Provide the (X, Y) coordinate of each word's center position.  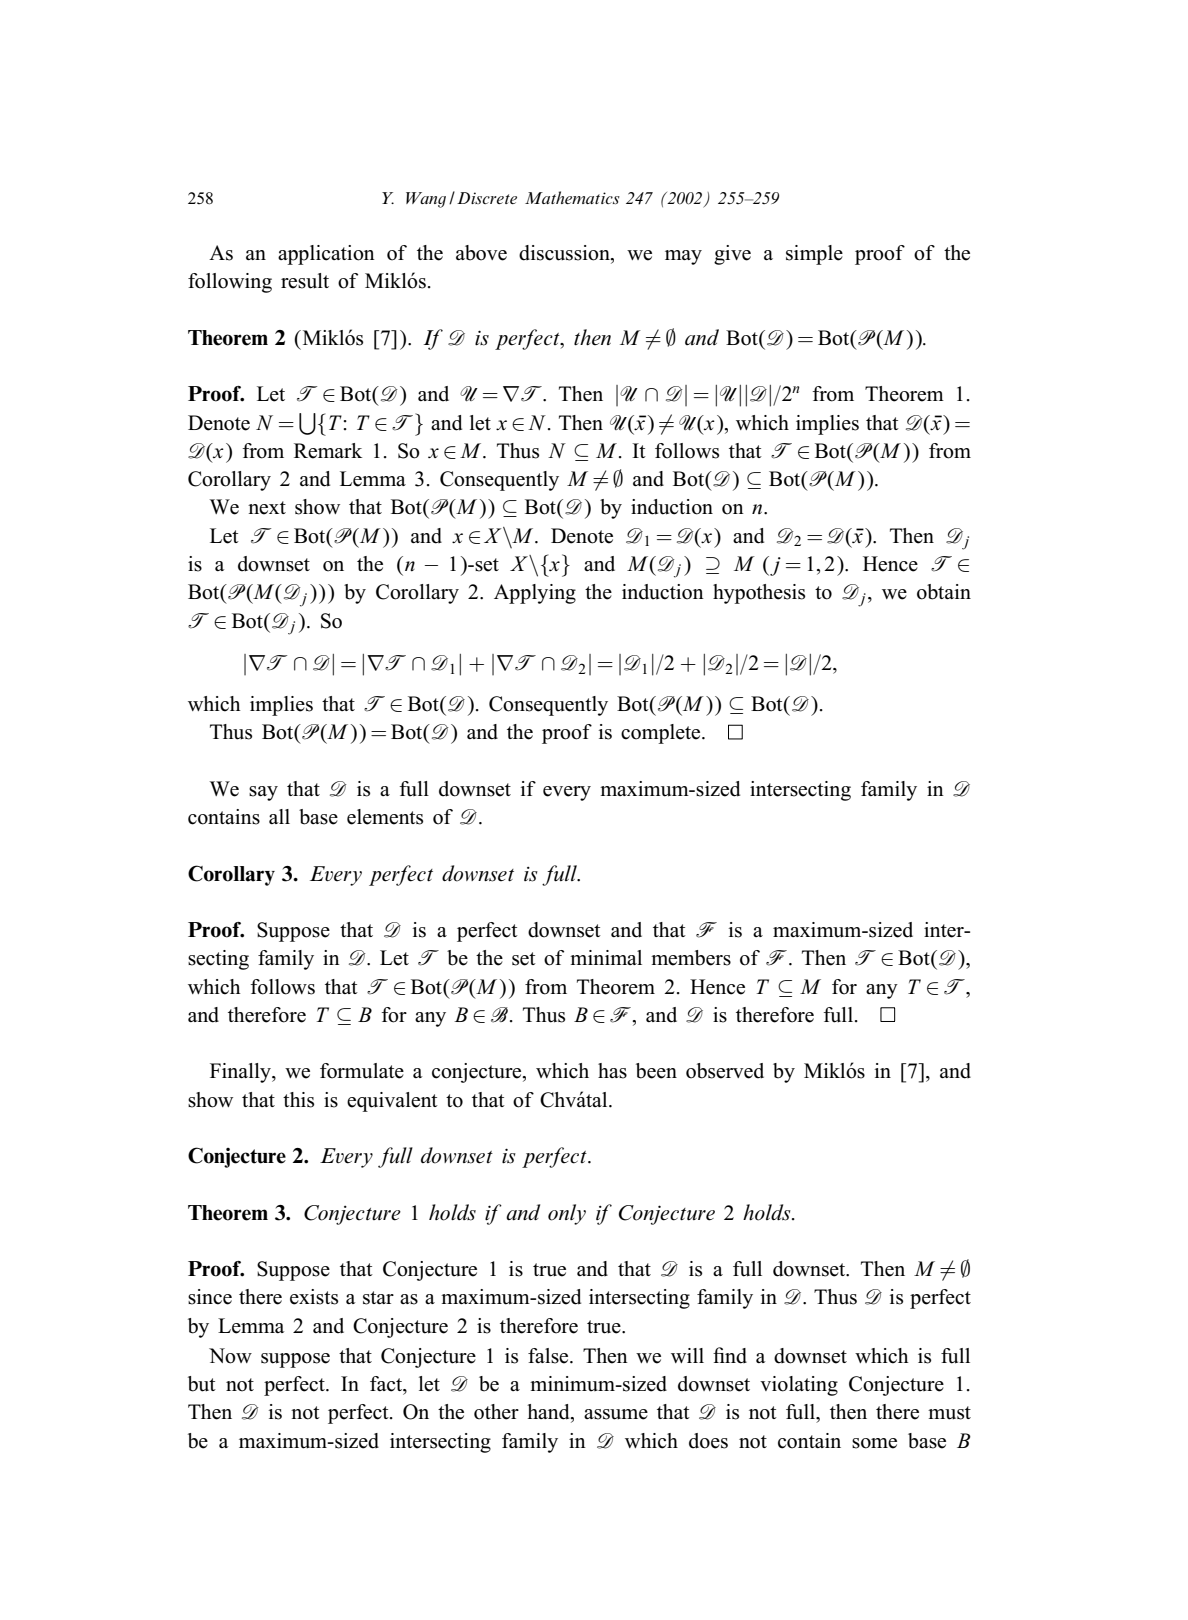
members (691, 958)
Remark (328, 451)
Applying (535, 594)
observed (725, 1071)
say (263, 793)
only (567, 1214)
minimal (606, 957)
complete (662, 734)
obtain (944, 592)
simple (814, 255)
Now (230, 1356)
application (326, 255)
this (298, 1100)
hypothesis (759, 594)
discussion (565, 254)
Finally (241, 1073)
